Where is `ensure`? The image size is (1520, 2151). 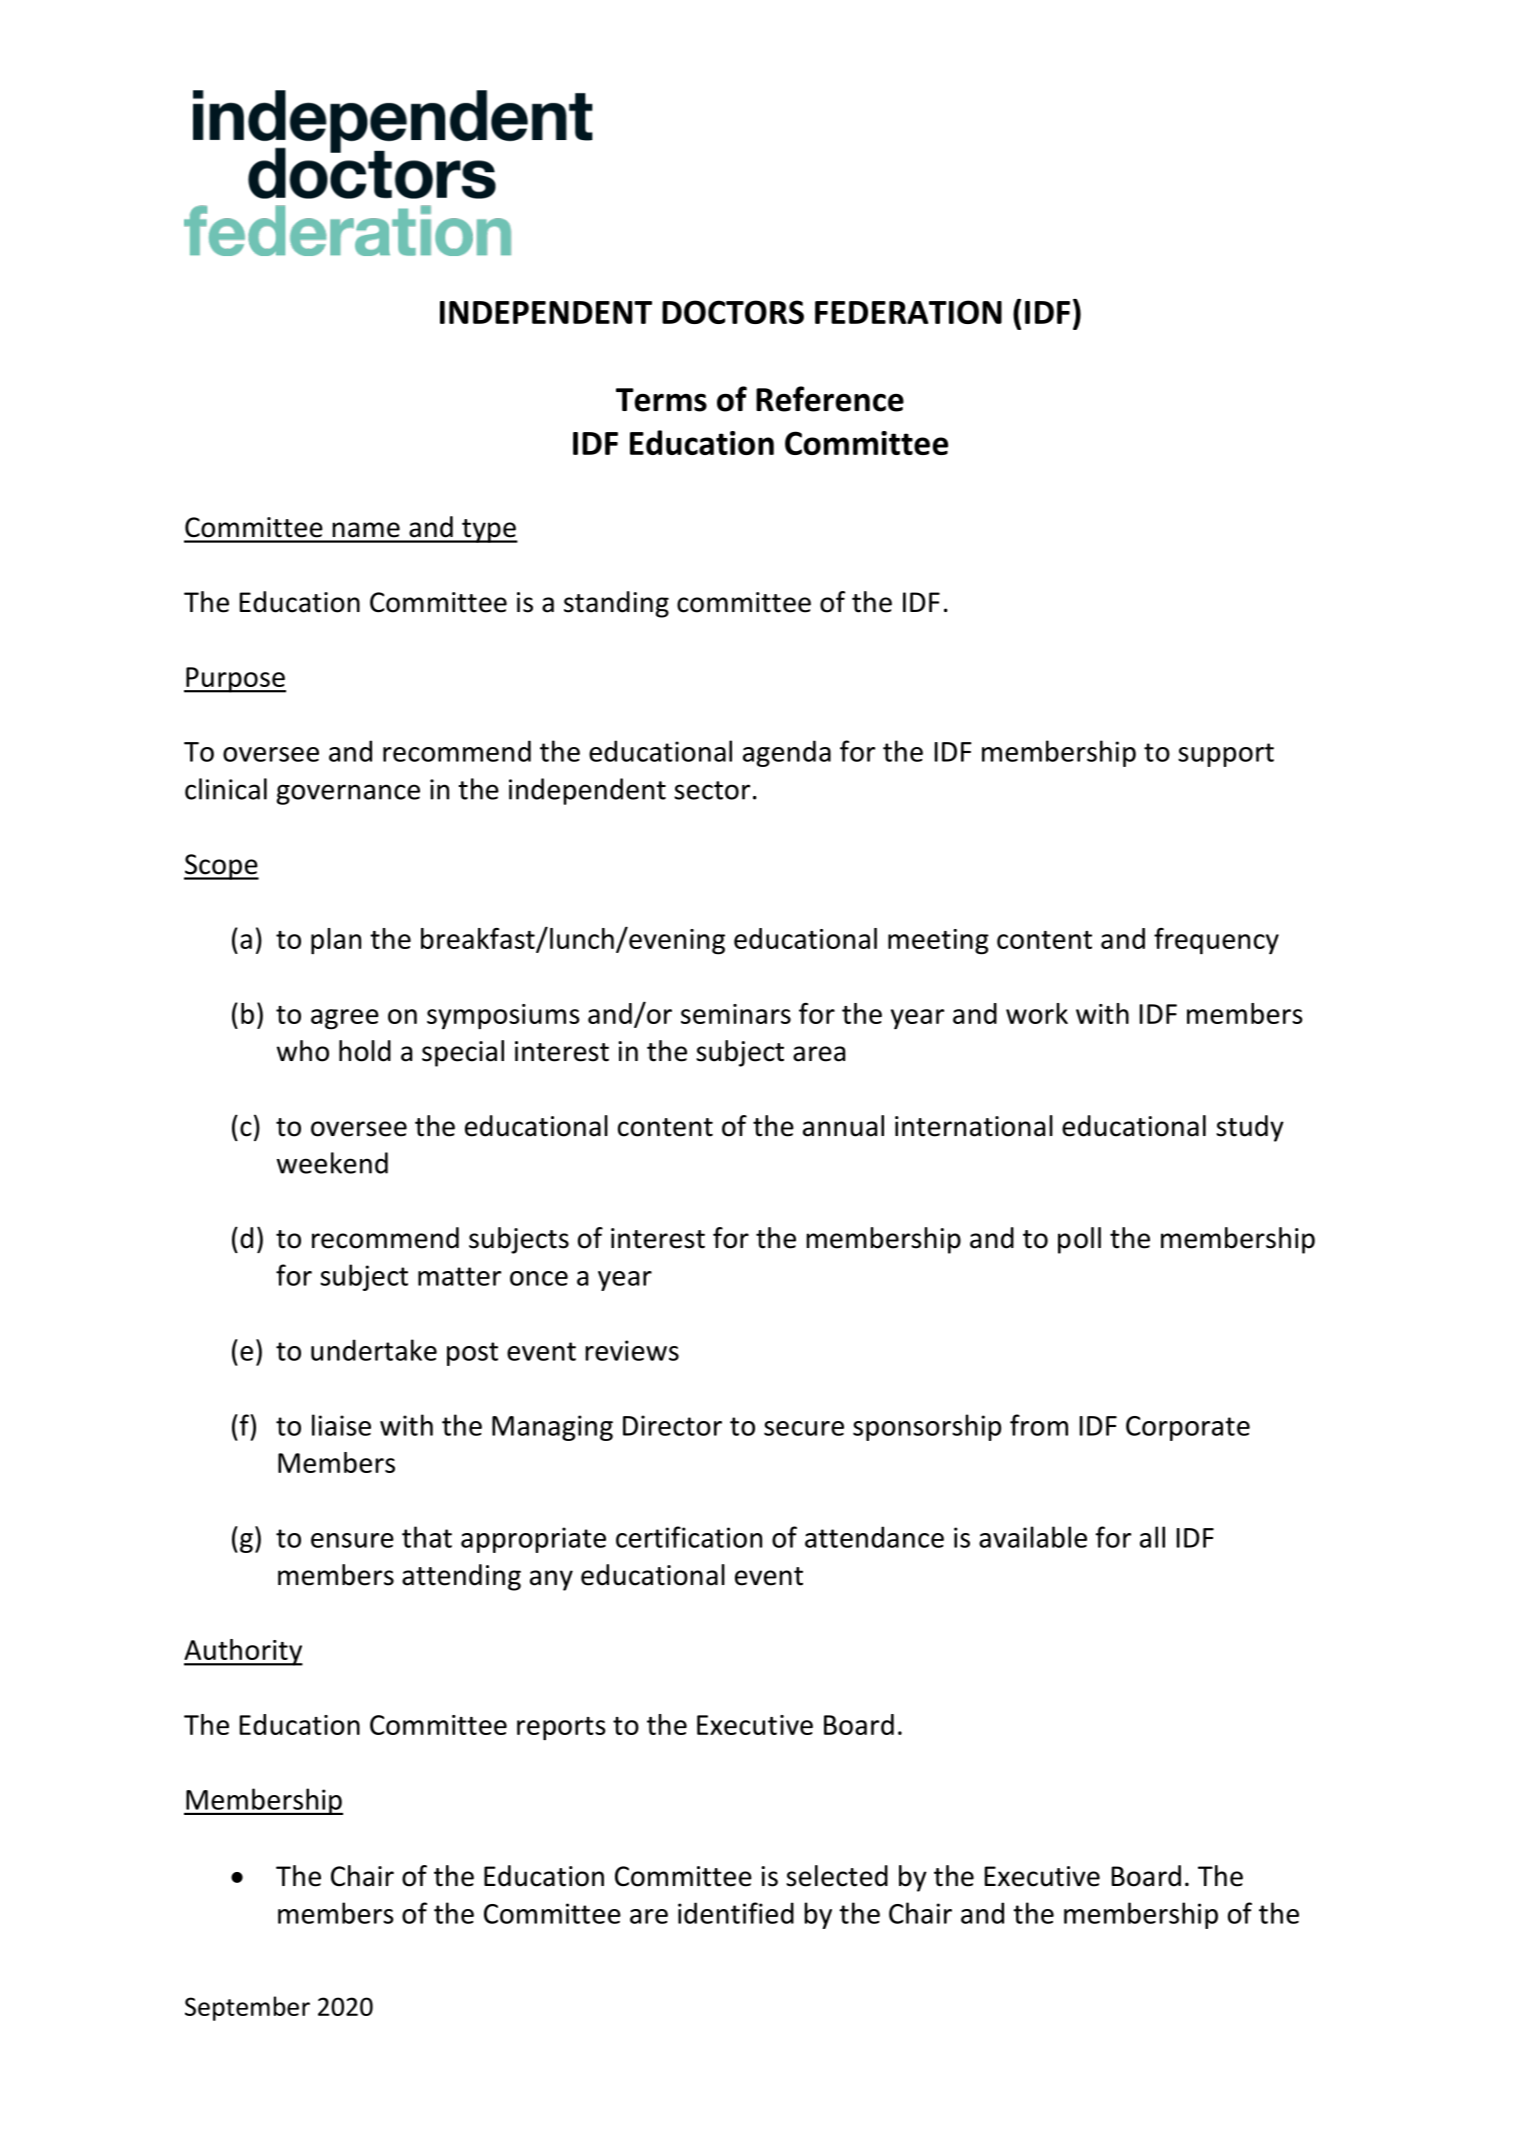
ensure is located at coordinates (352, 1540).
